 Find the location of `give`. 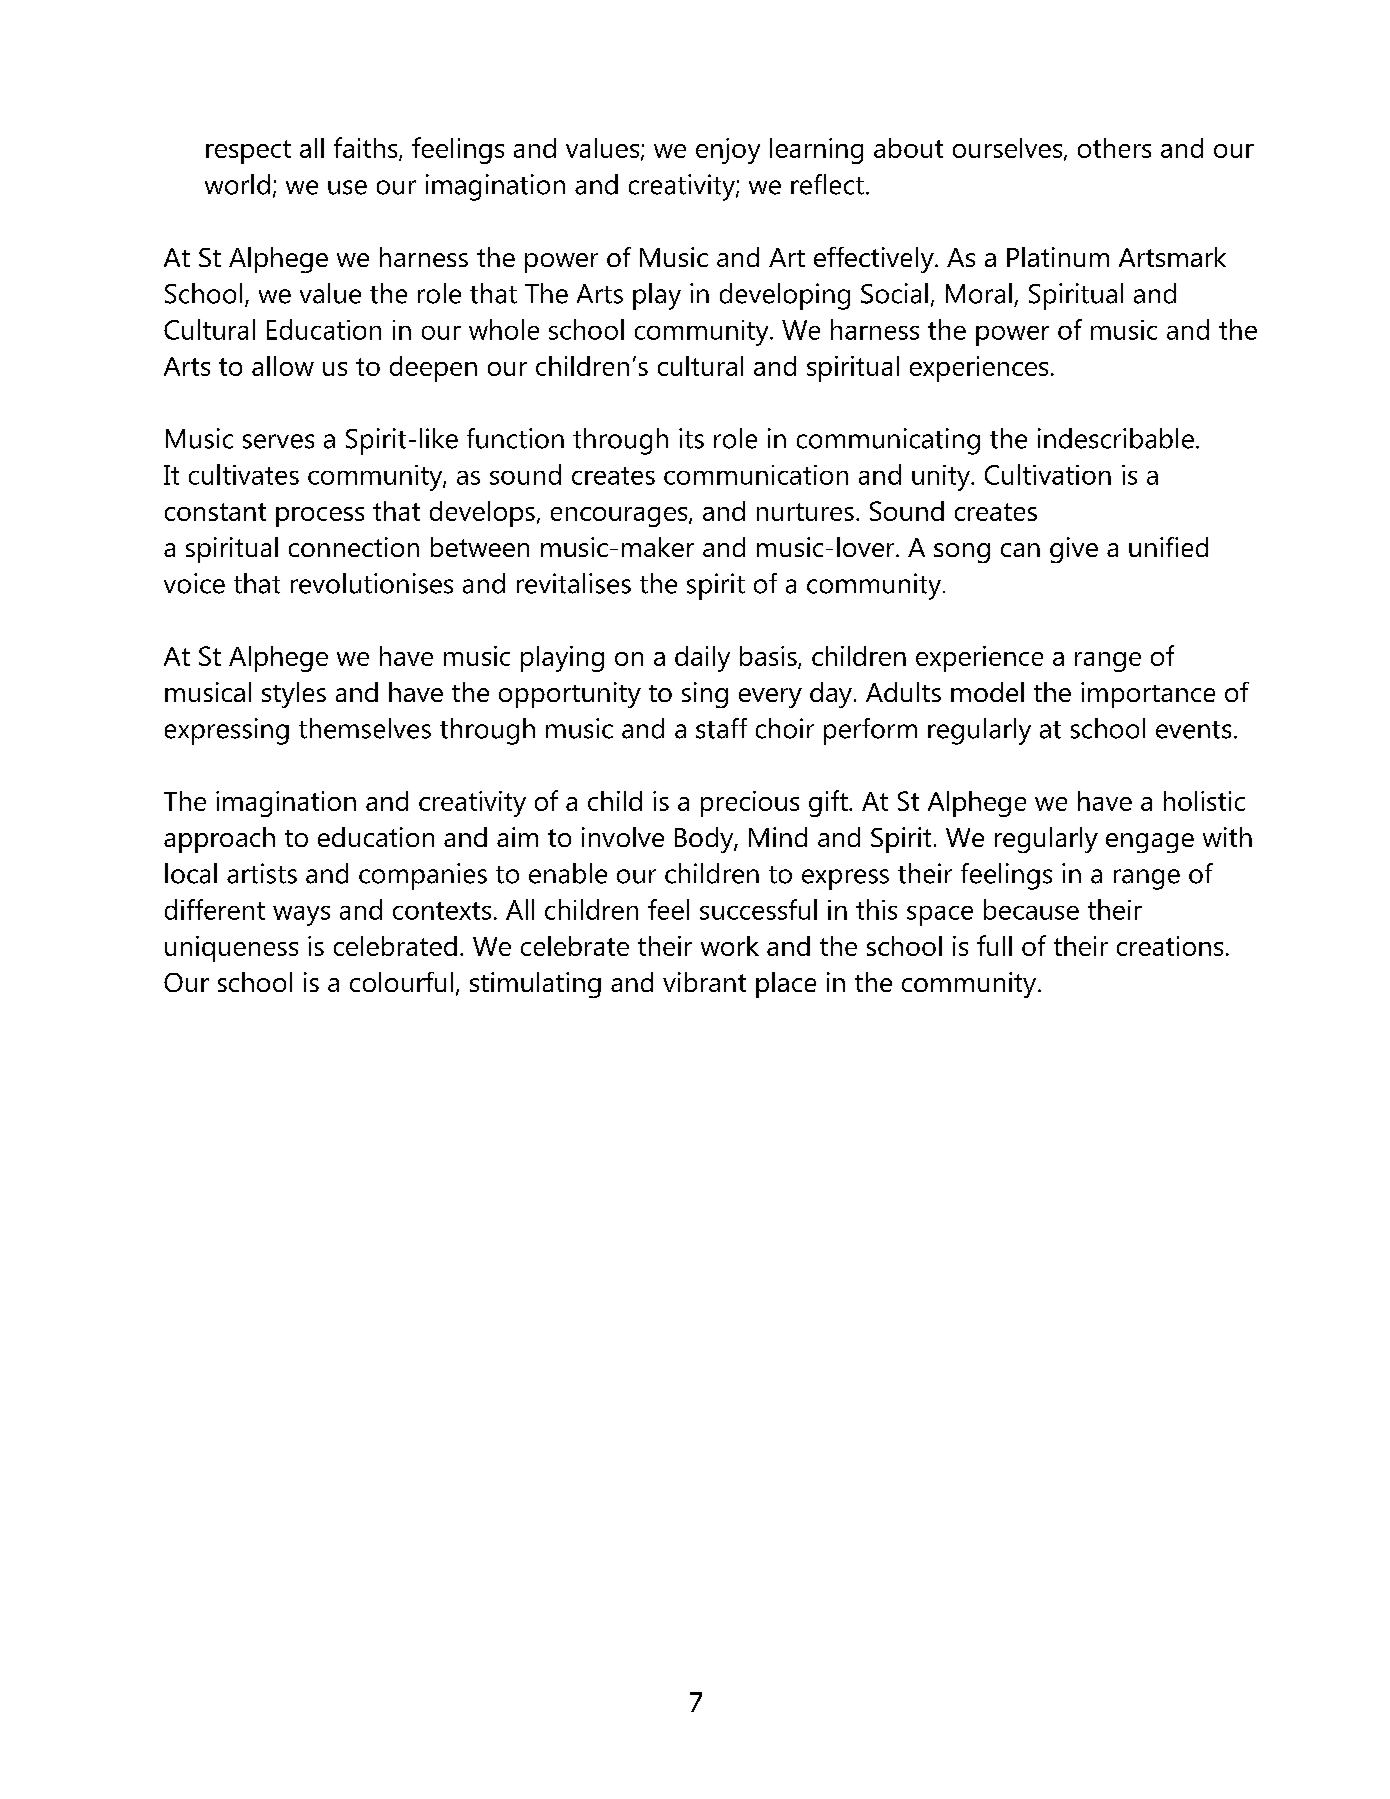

give is located at coordinates (1074, 550).
